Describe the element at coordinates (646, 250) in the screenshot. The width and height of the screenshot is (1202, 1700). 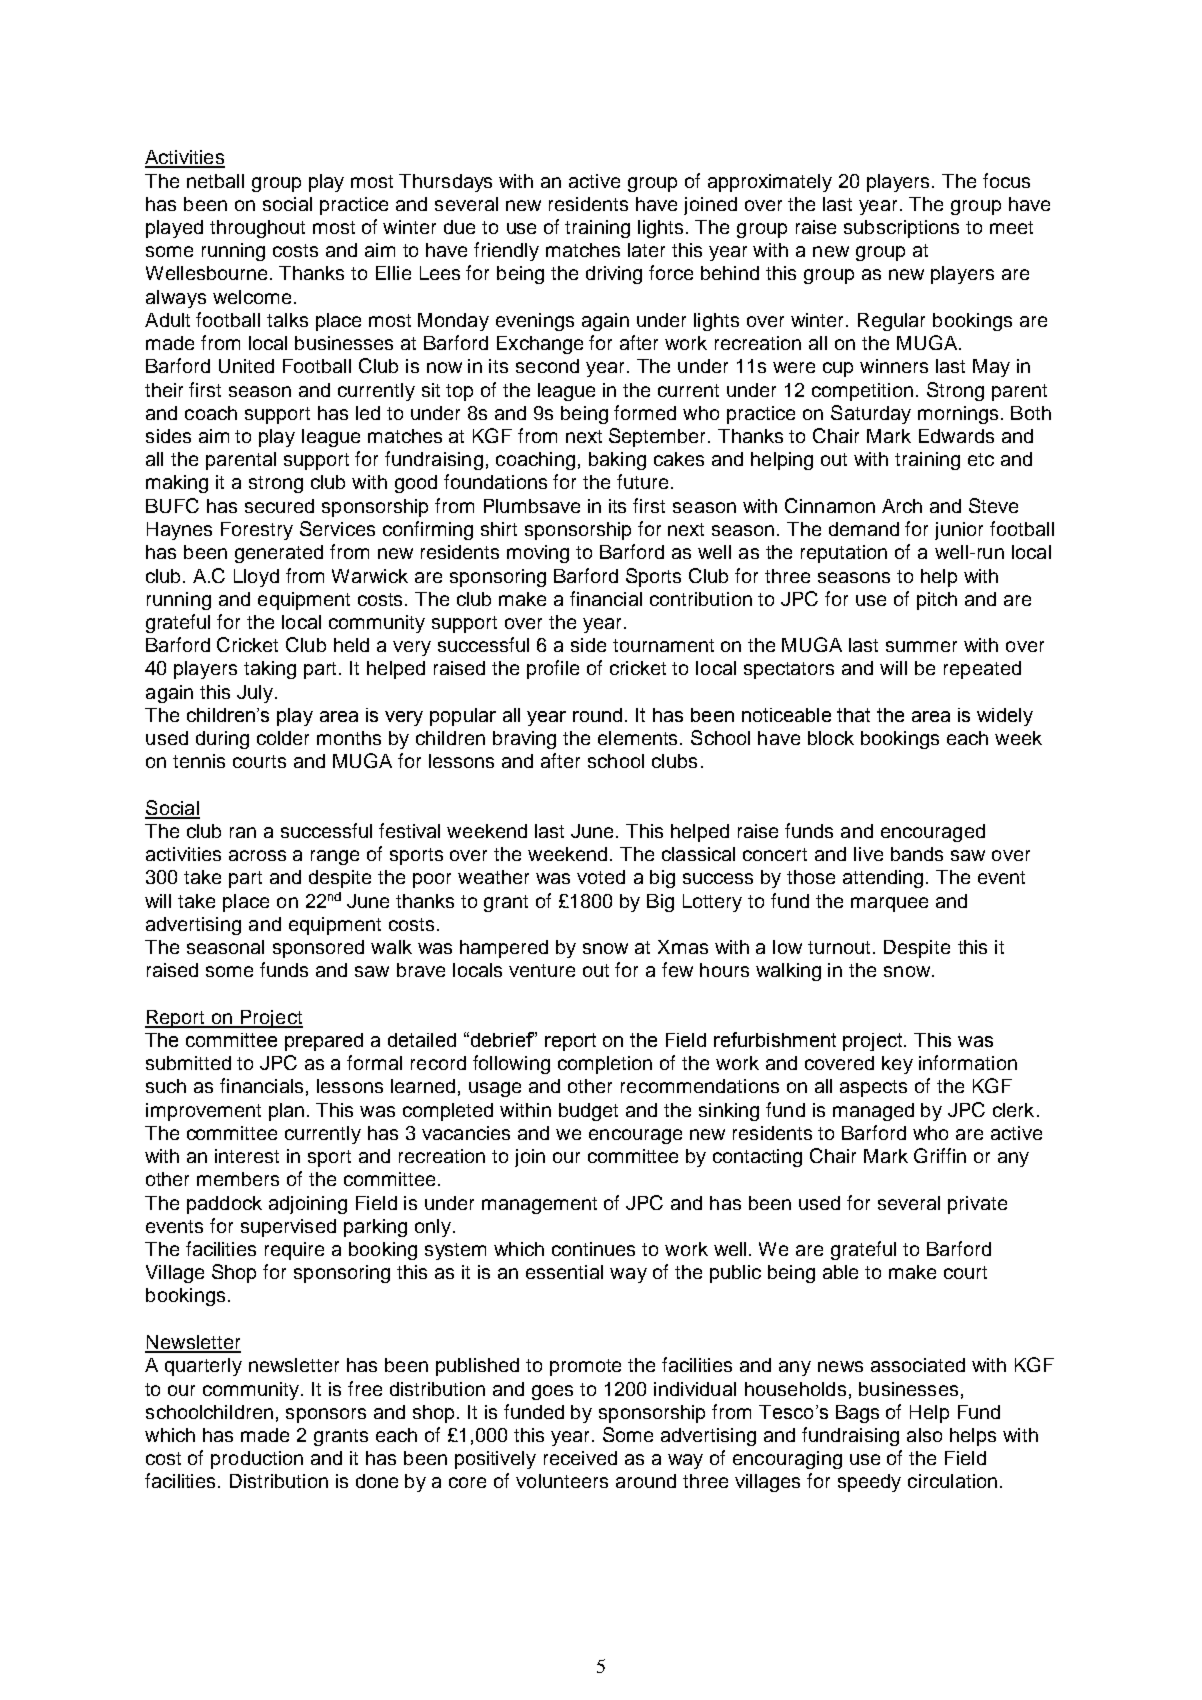
I see `later` at that location.
